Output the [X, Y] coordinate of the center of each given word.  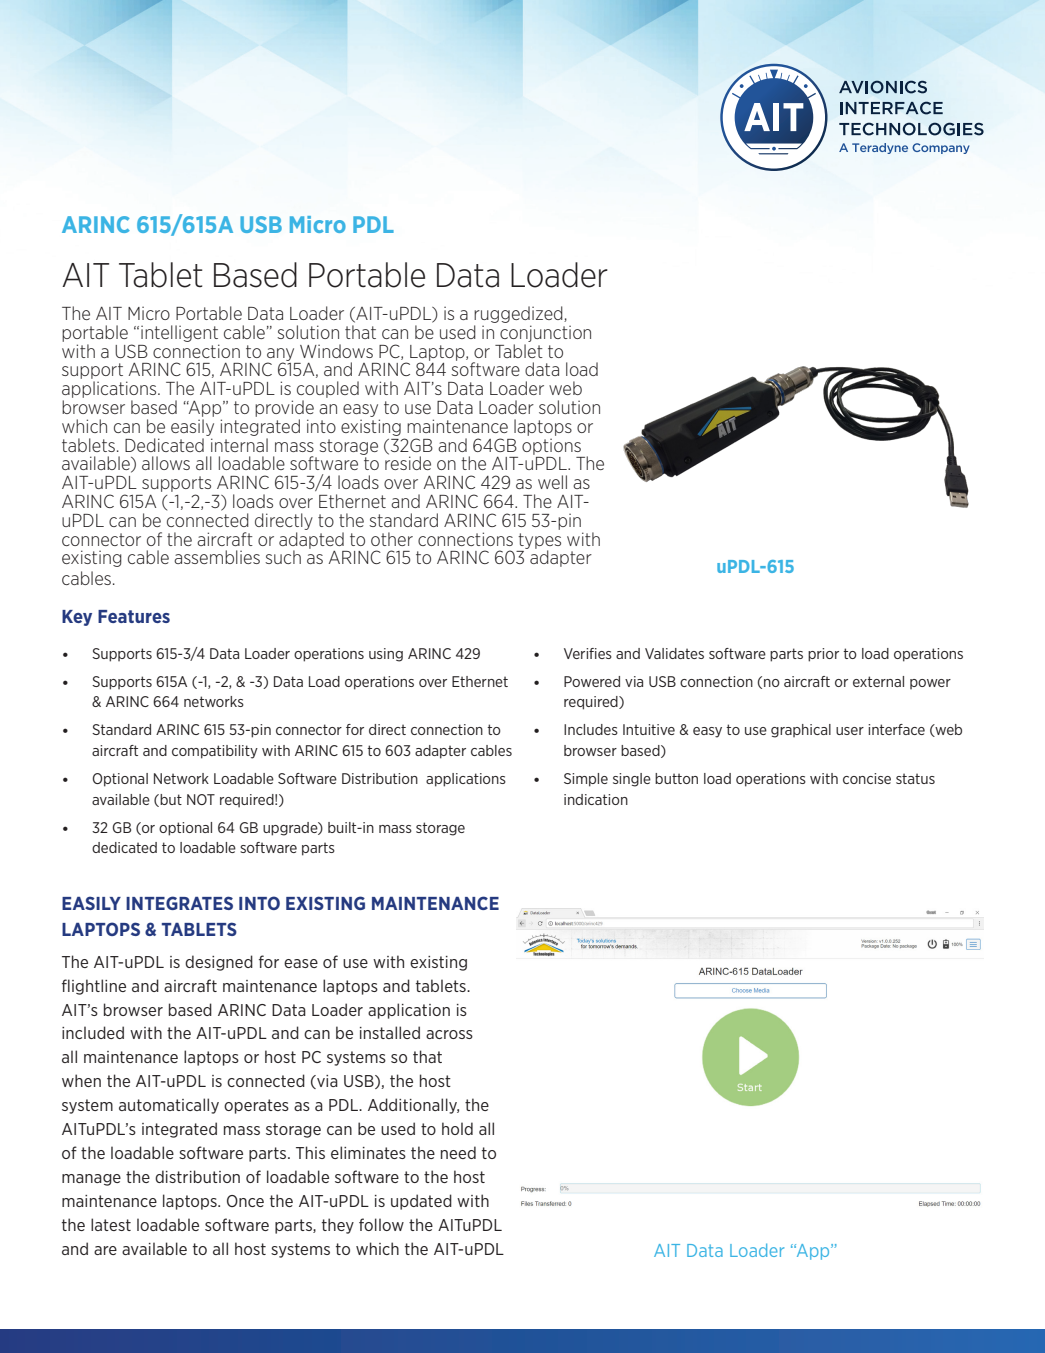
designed [219, 963]
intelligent [179, 333]
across [449, 1034]
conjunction [545, 333]
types [539, 542]
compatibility [215, 752]
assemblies [217, 557]
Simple [586, 780]
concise [867, 778]
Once [245, 1201]
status [915, 778]
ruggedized [519, 314]
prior [823, 655]
